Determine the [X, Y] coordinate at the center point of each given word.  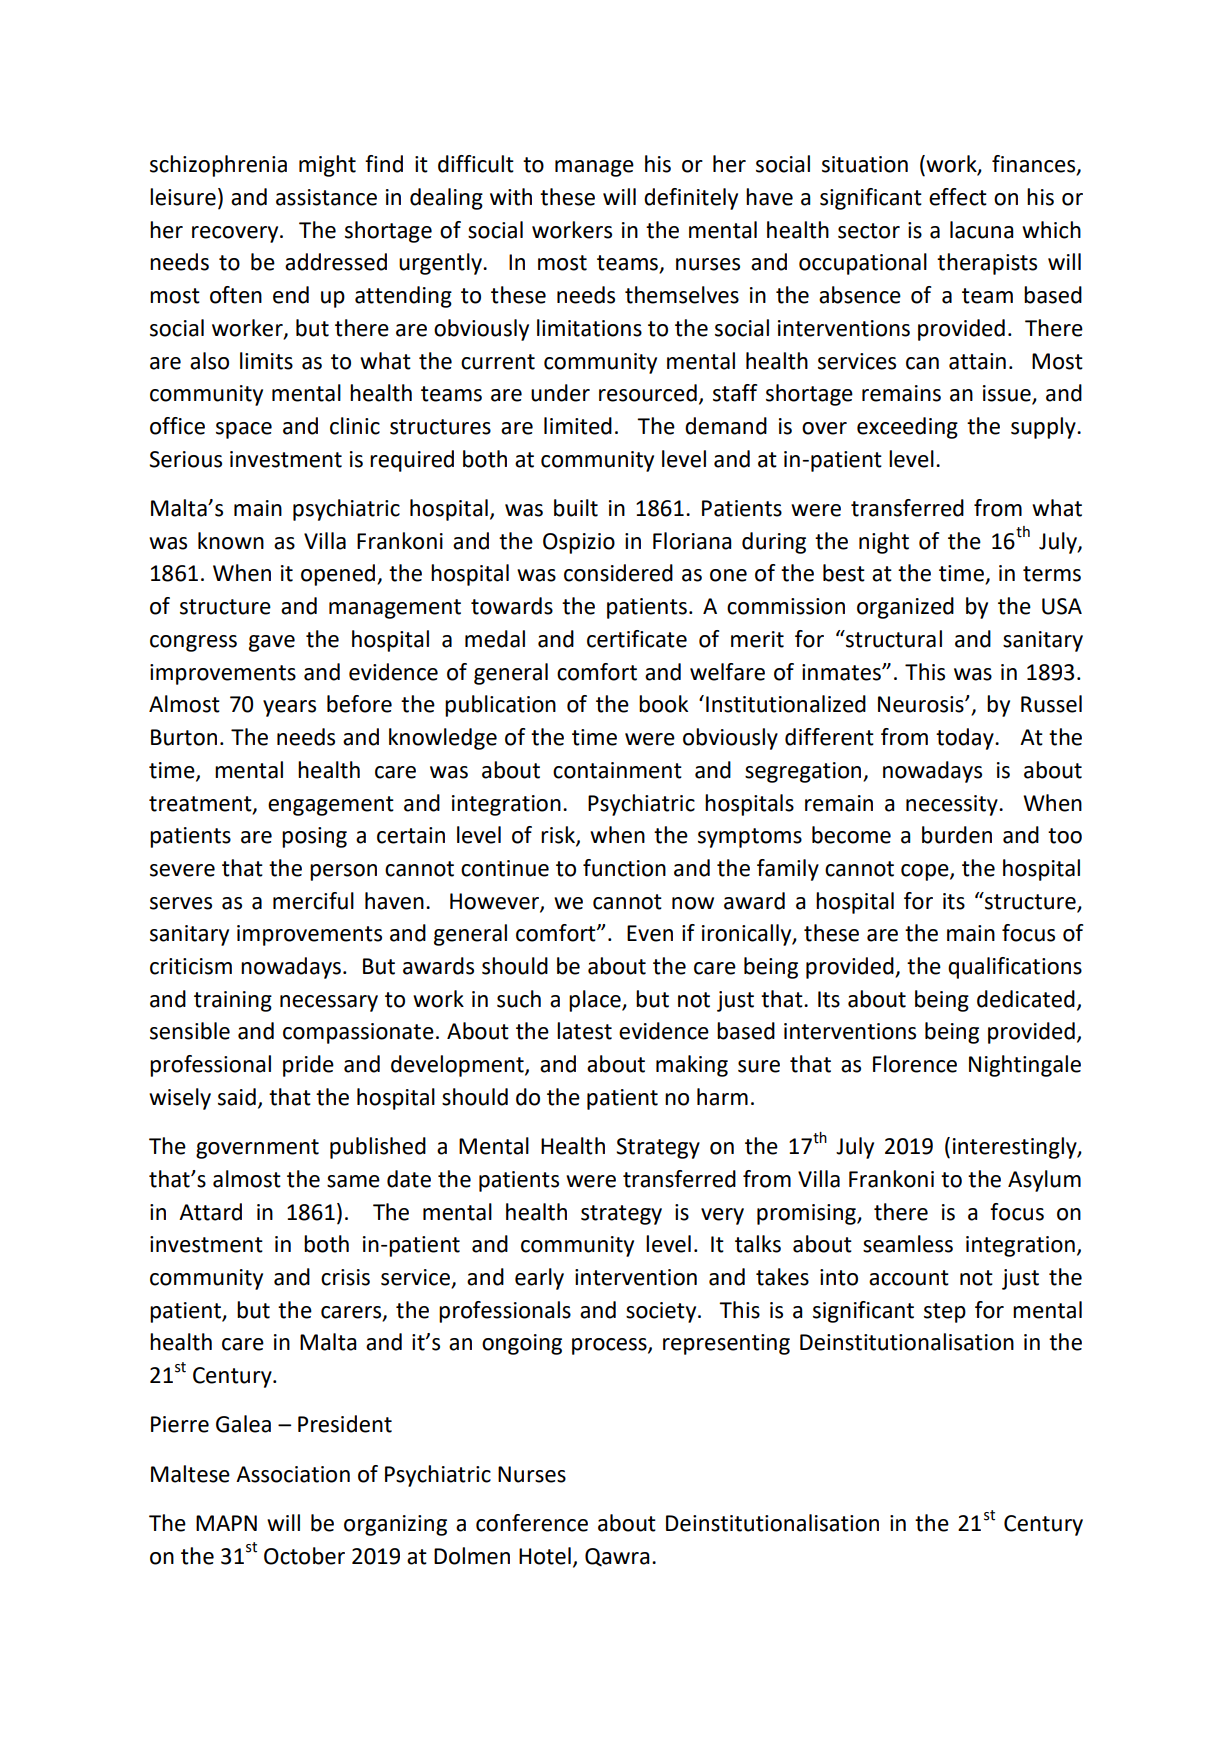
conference [532, 1523]
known [231, 541]
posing [314, 837]
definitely [691, 199]
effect [958, 197]
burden [957, 835]
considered [618, 573]
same [353, 1181]
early [539, 1279]
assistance [326, 197]
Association [293, 1474]
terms [1052, 574]
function [624, 868]
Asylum [1044, 1181]
